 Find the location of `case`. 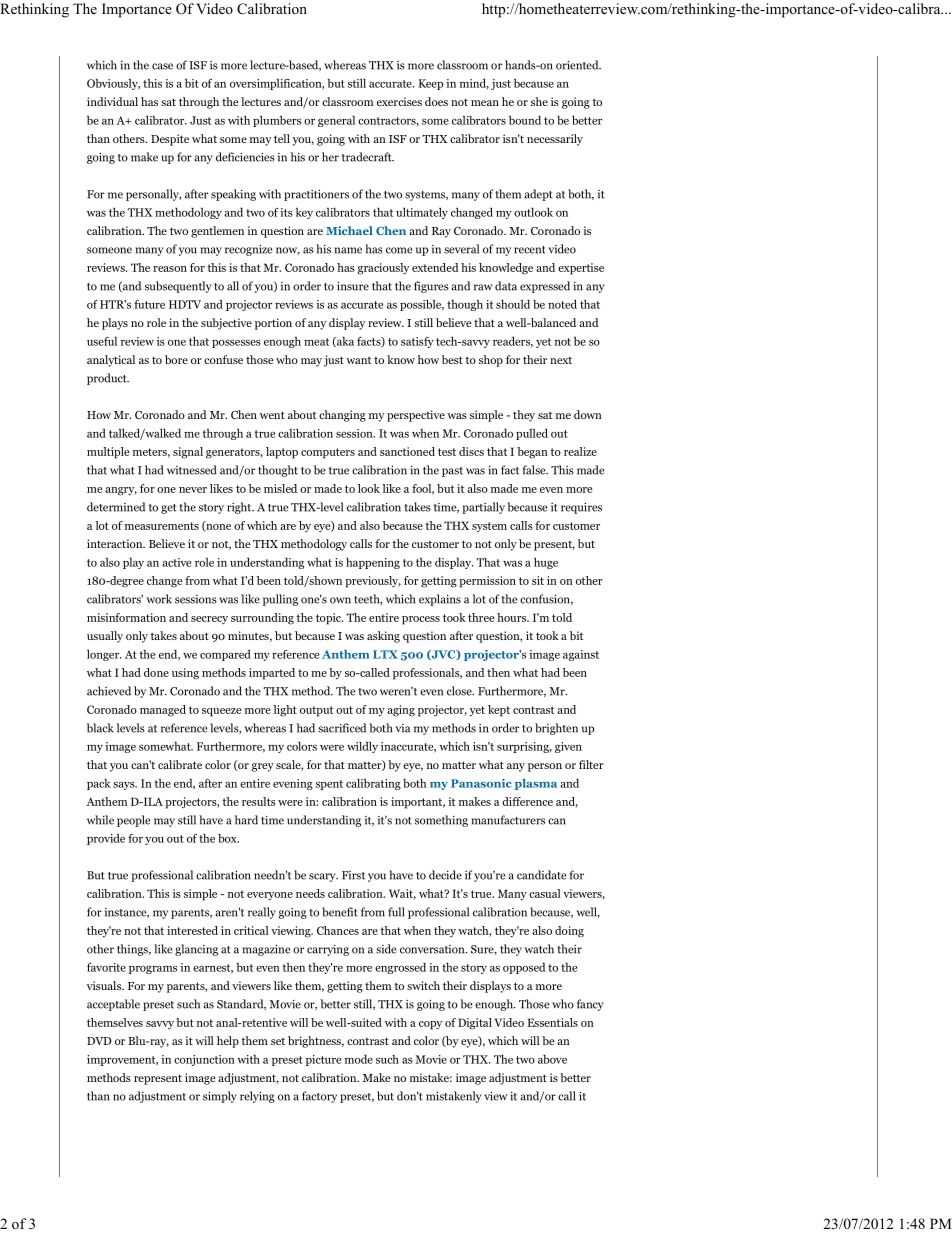

case is located at coordinates (162, 66).
